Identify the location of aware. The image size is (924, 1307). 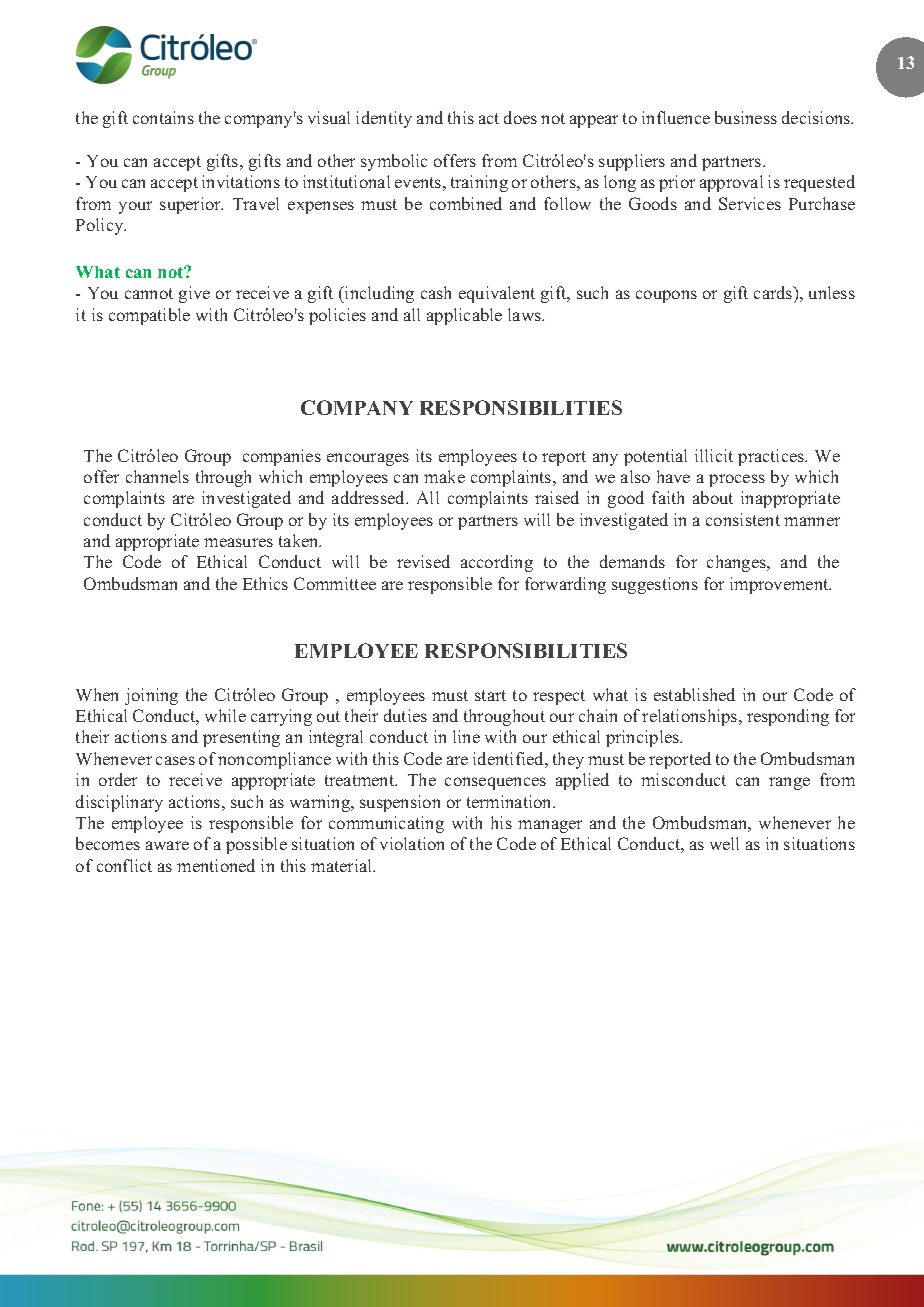
(167, 845).
